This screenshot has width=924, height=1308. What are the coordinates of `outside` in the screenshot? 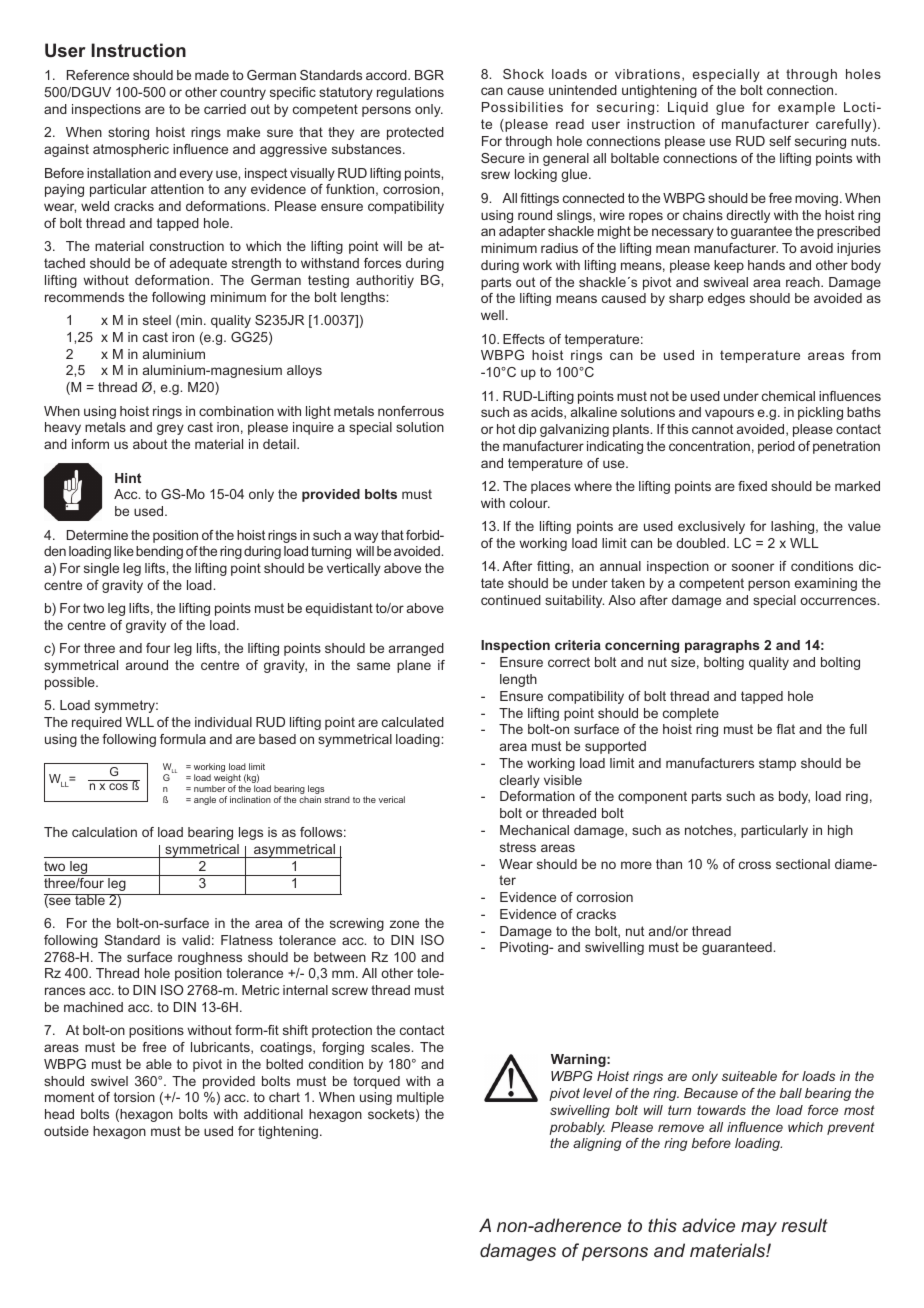 It's located at (66, 1131).
